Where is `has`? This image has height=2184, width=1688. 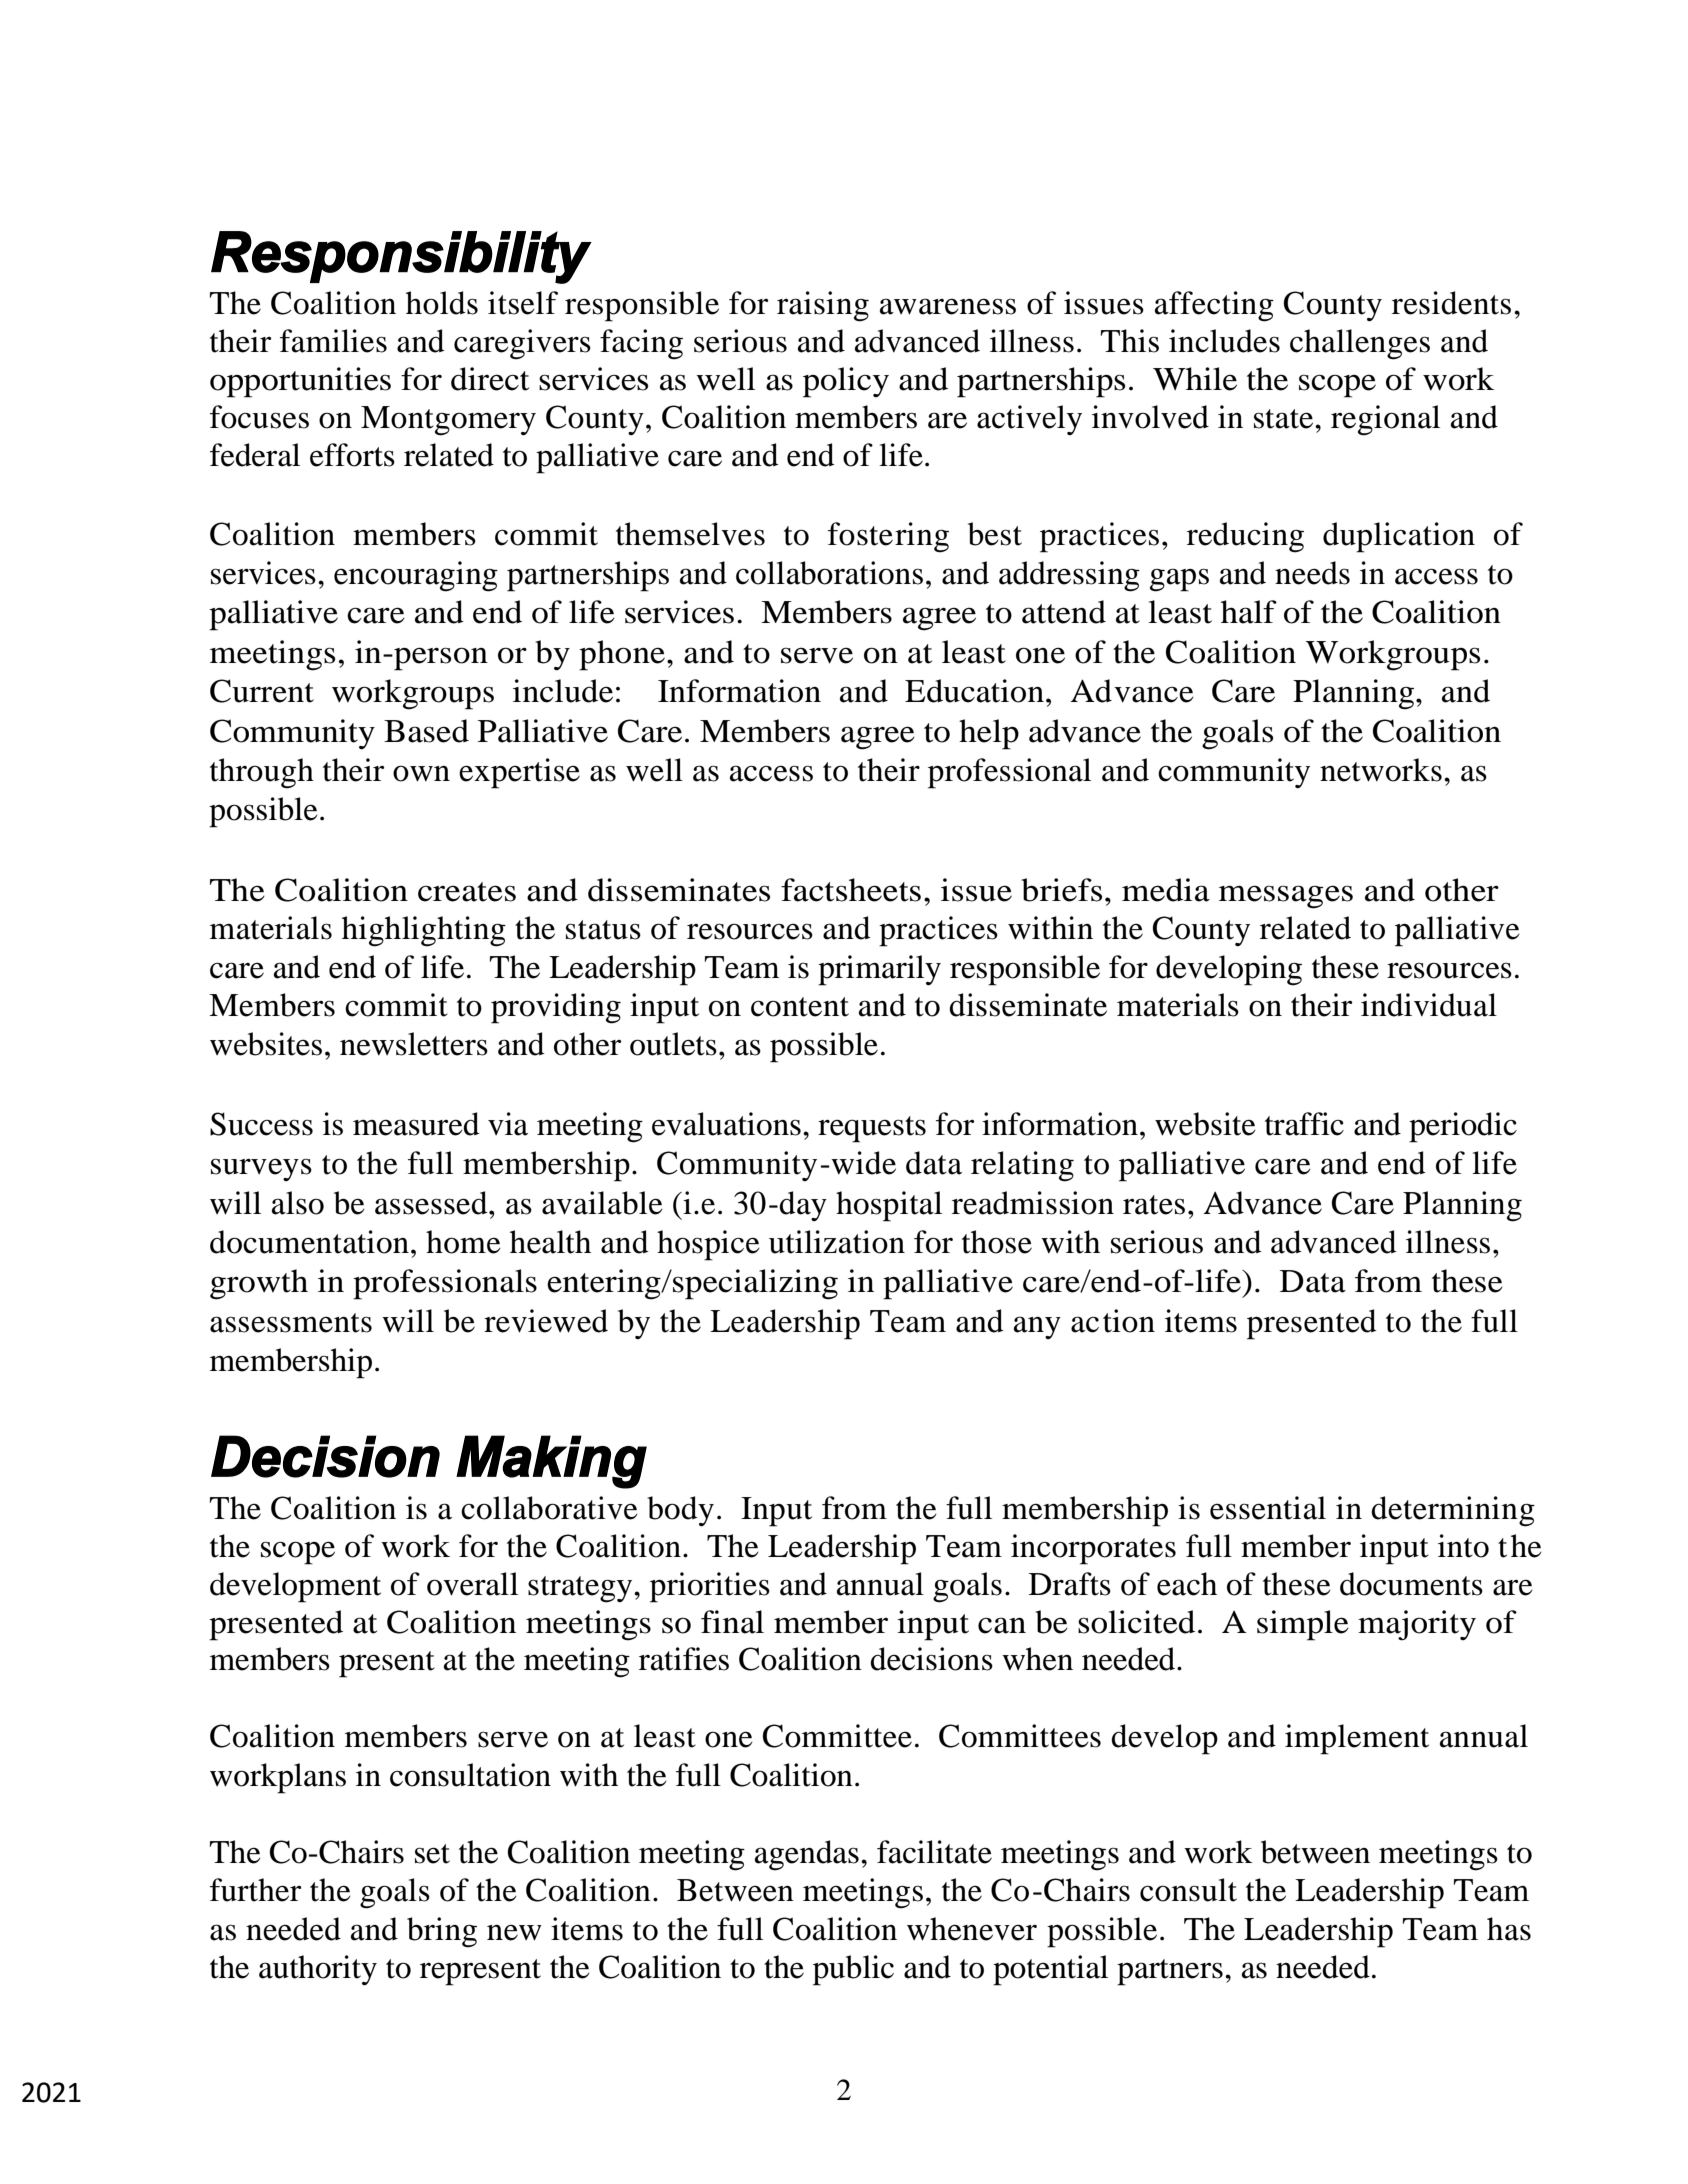 has is located at coordinates (1509, 1929).
